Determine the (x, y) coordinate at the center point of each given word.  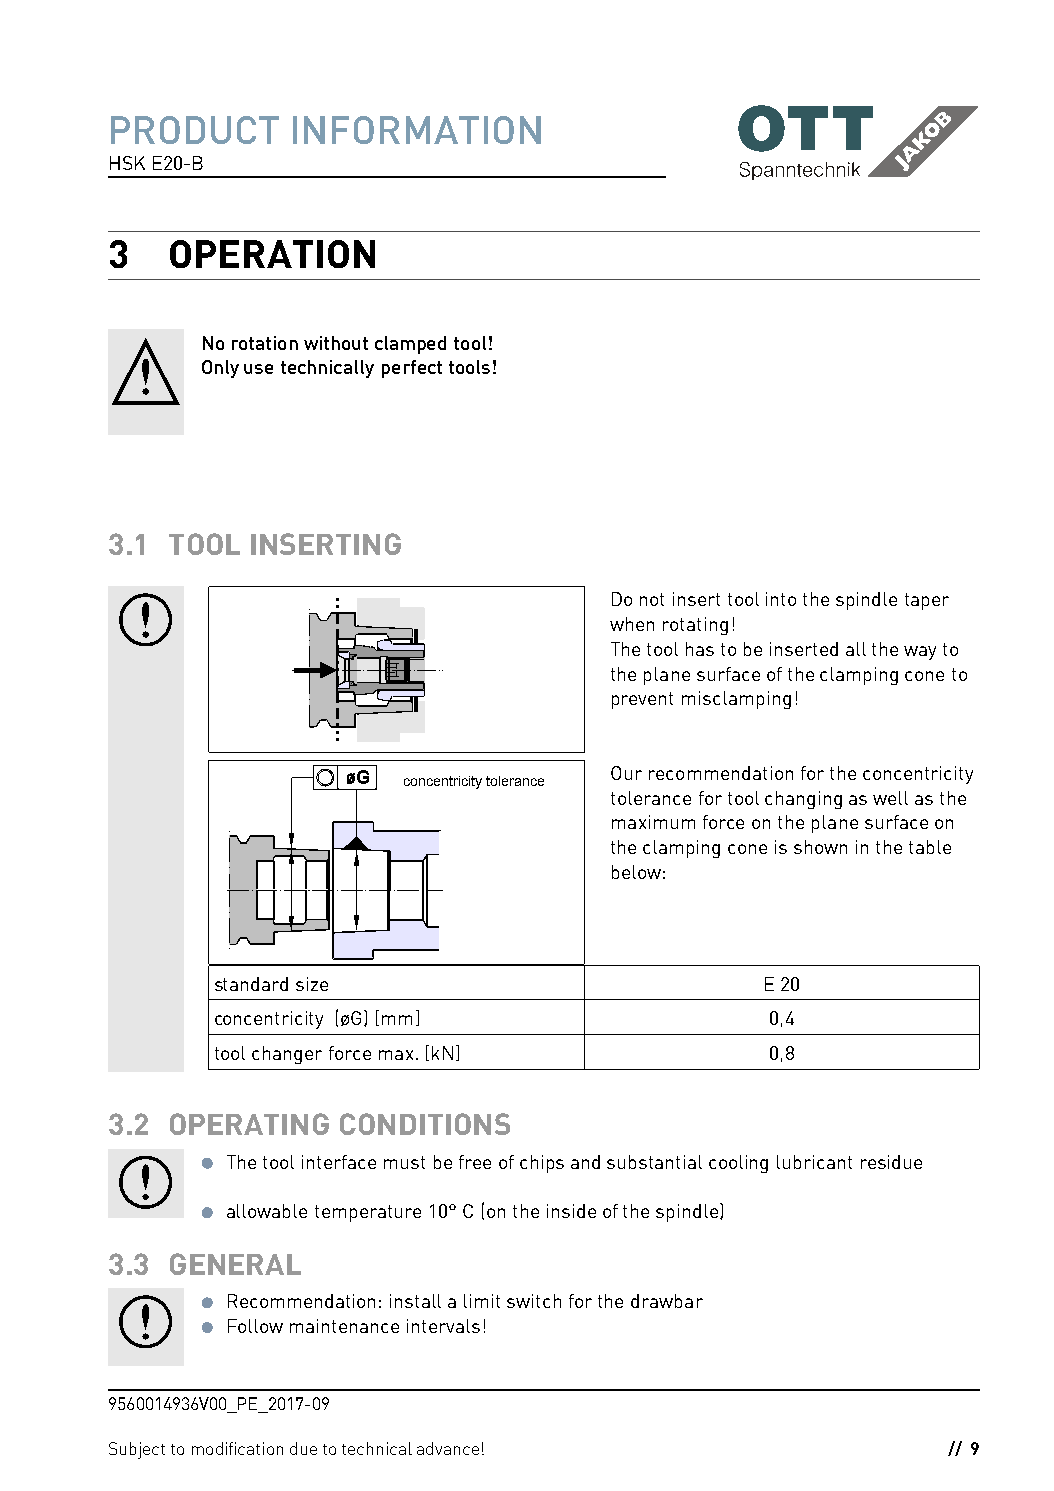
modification (237, 1448)
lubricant (814, 1162)
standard (251, 984)
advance (448, 1448)
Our (626, 773)
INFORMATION (417, 130)
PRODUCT (195, 130)
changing (803, 800)
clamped (410, 345)
